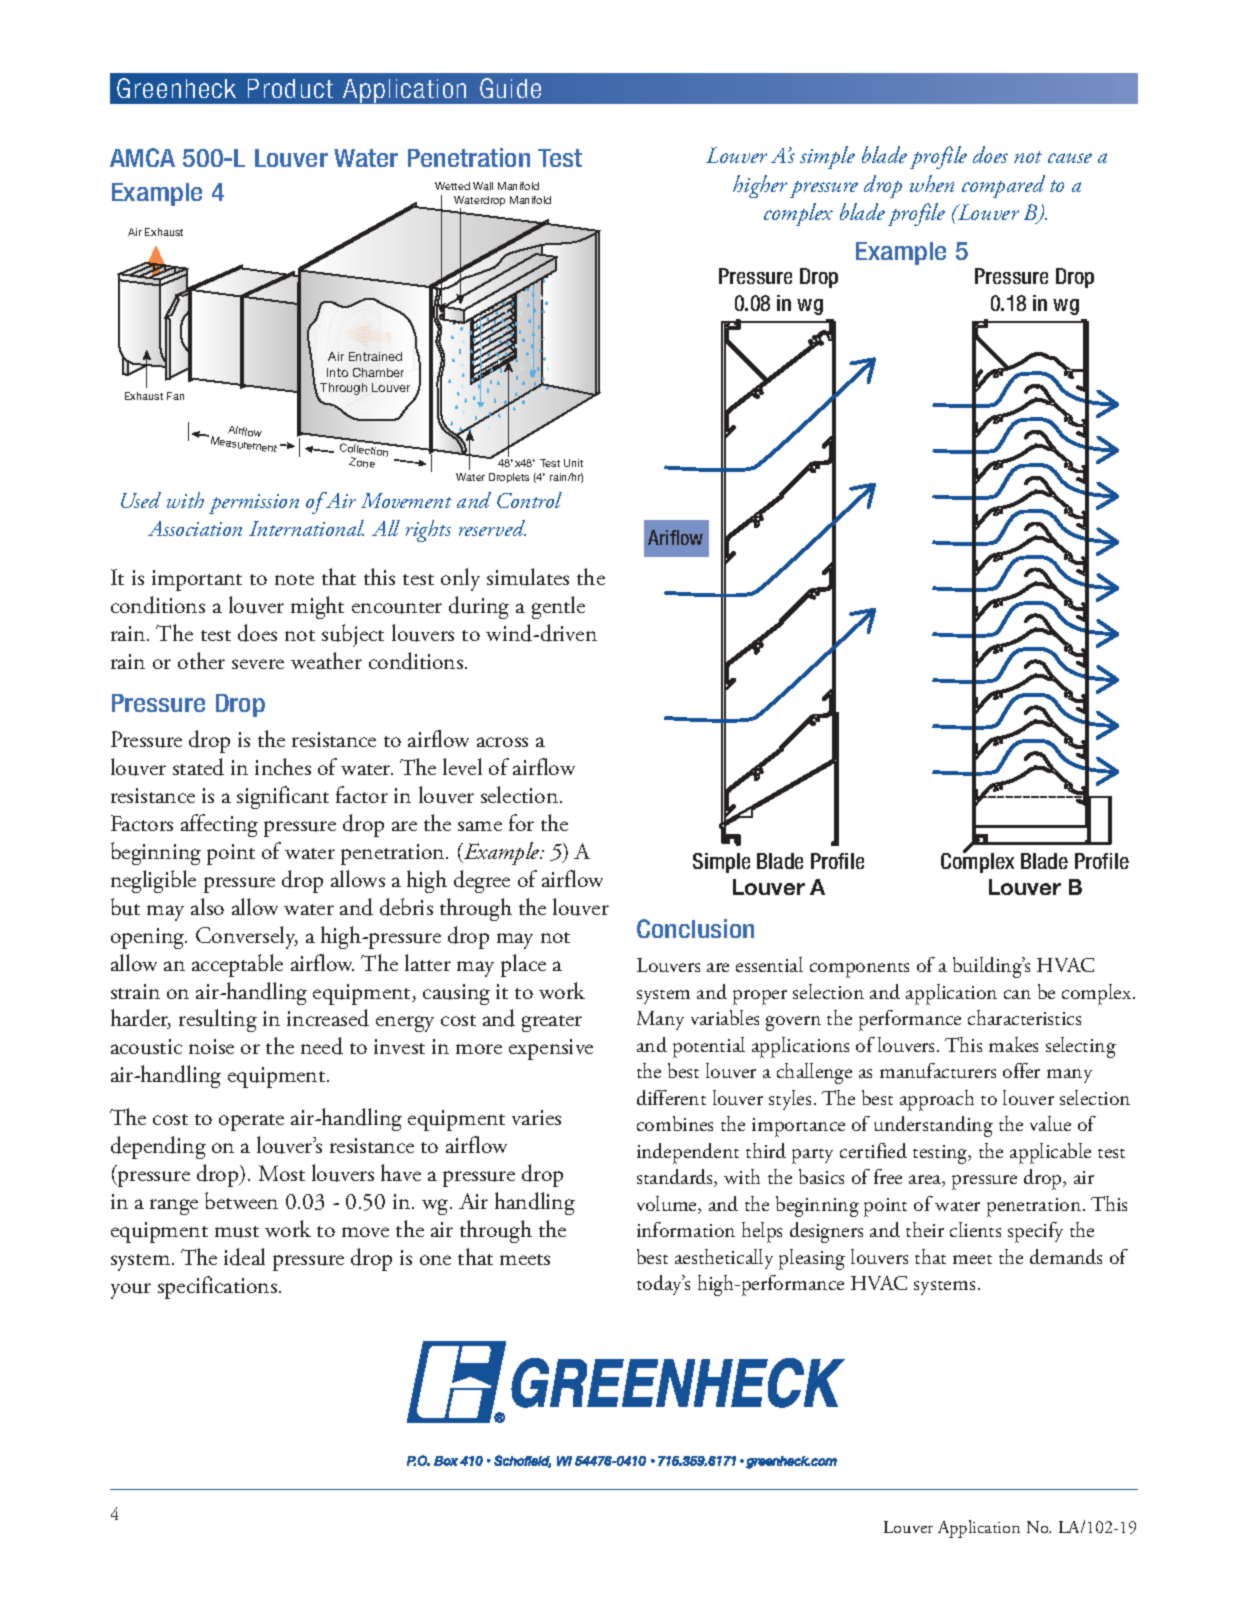 This screenshot has height=1615, width=1248. I want to click on across, so click(502, 742).
